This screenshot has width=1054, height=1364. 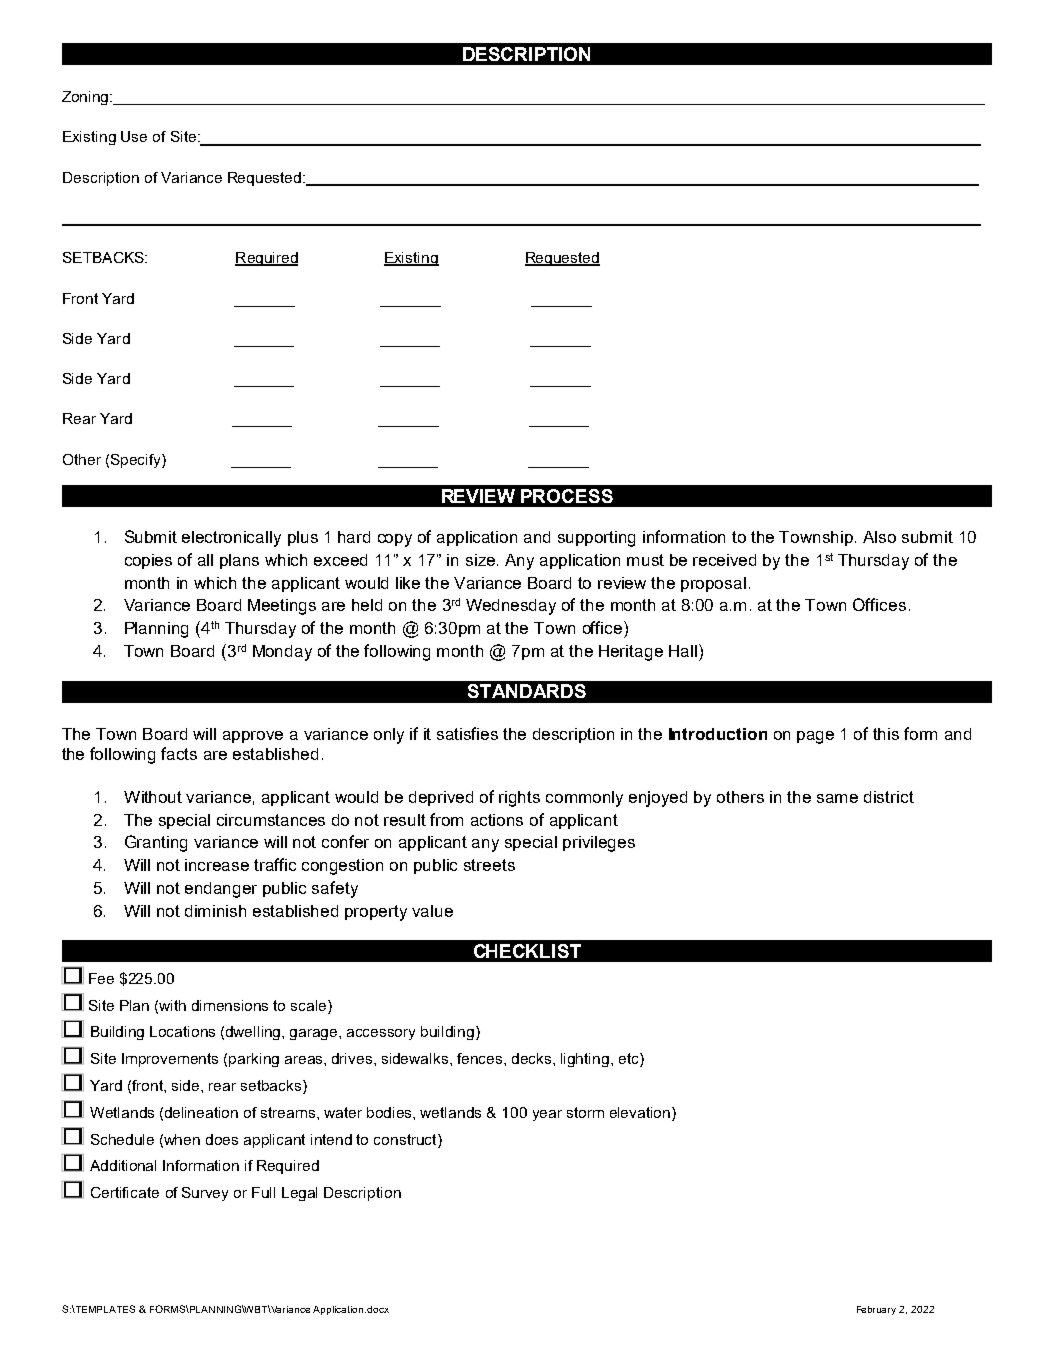 I want to click on satisfies, so click(x=467, y=733).
